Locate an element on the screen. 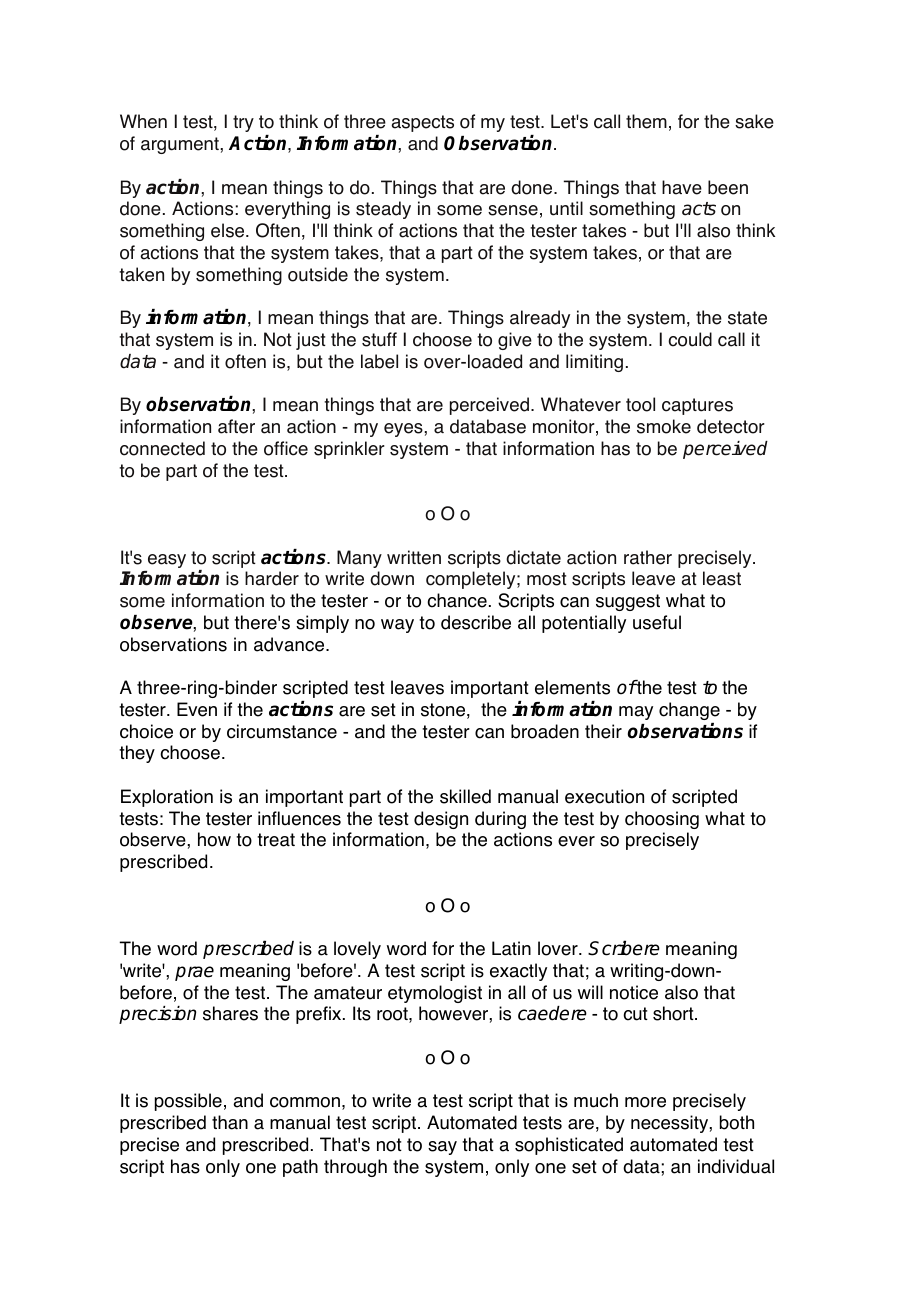 This screenshot has height=1308, width=924. could is located at coordinates (690, 339).
